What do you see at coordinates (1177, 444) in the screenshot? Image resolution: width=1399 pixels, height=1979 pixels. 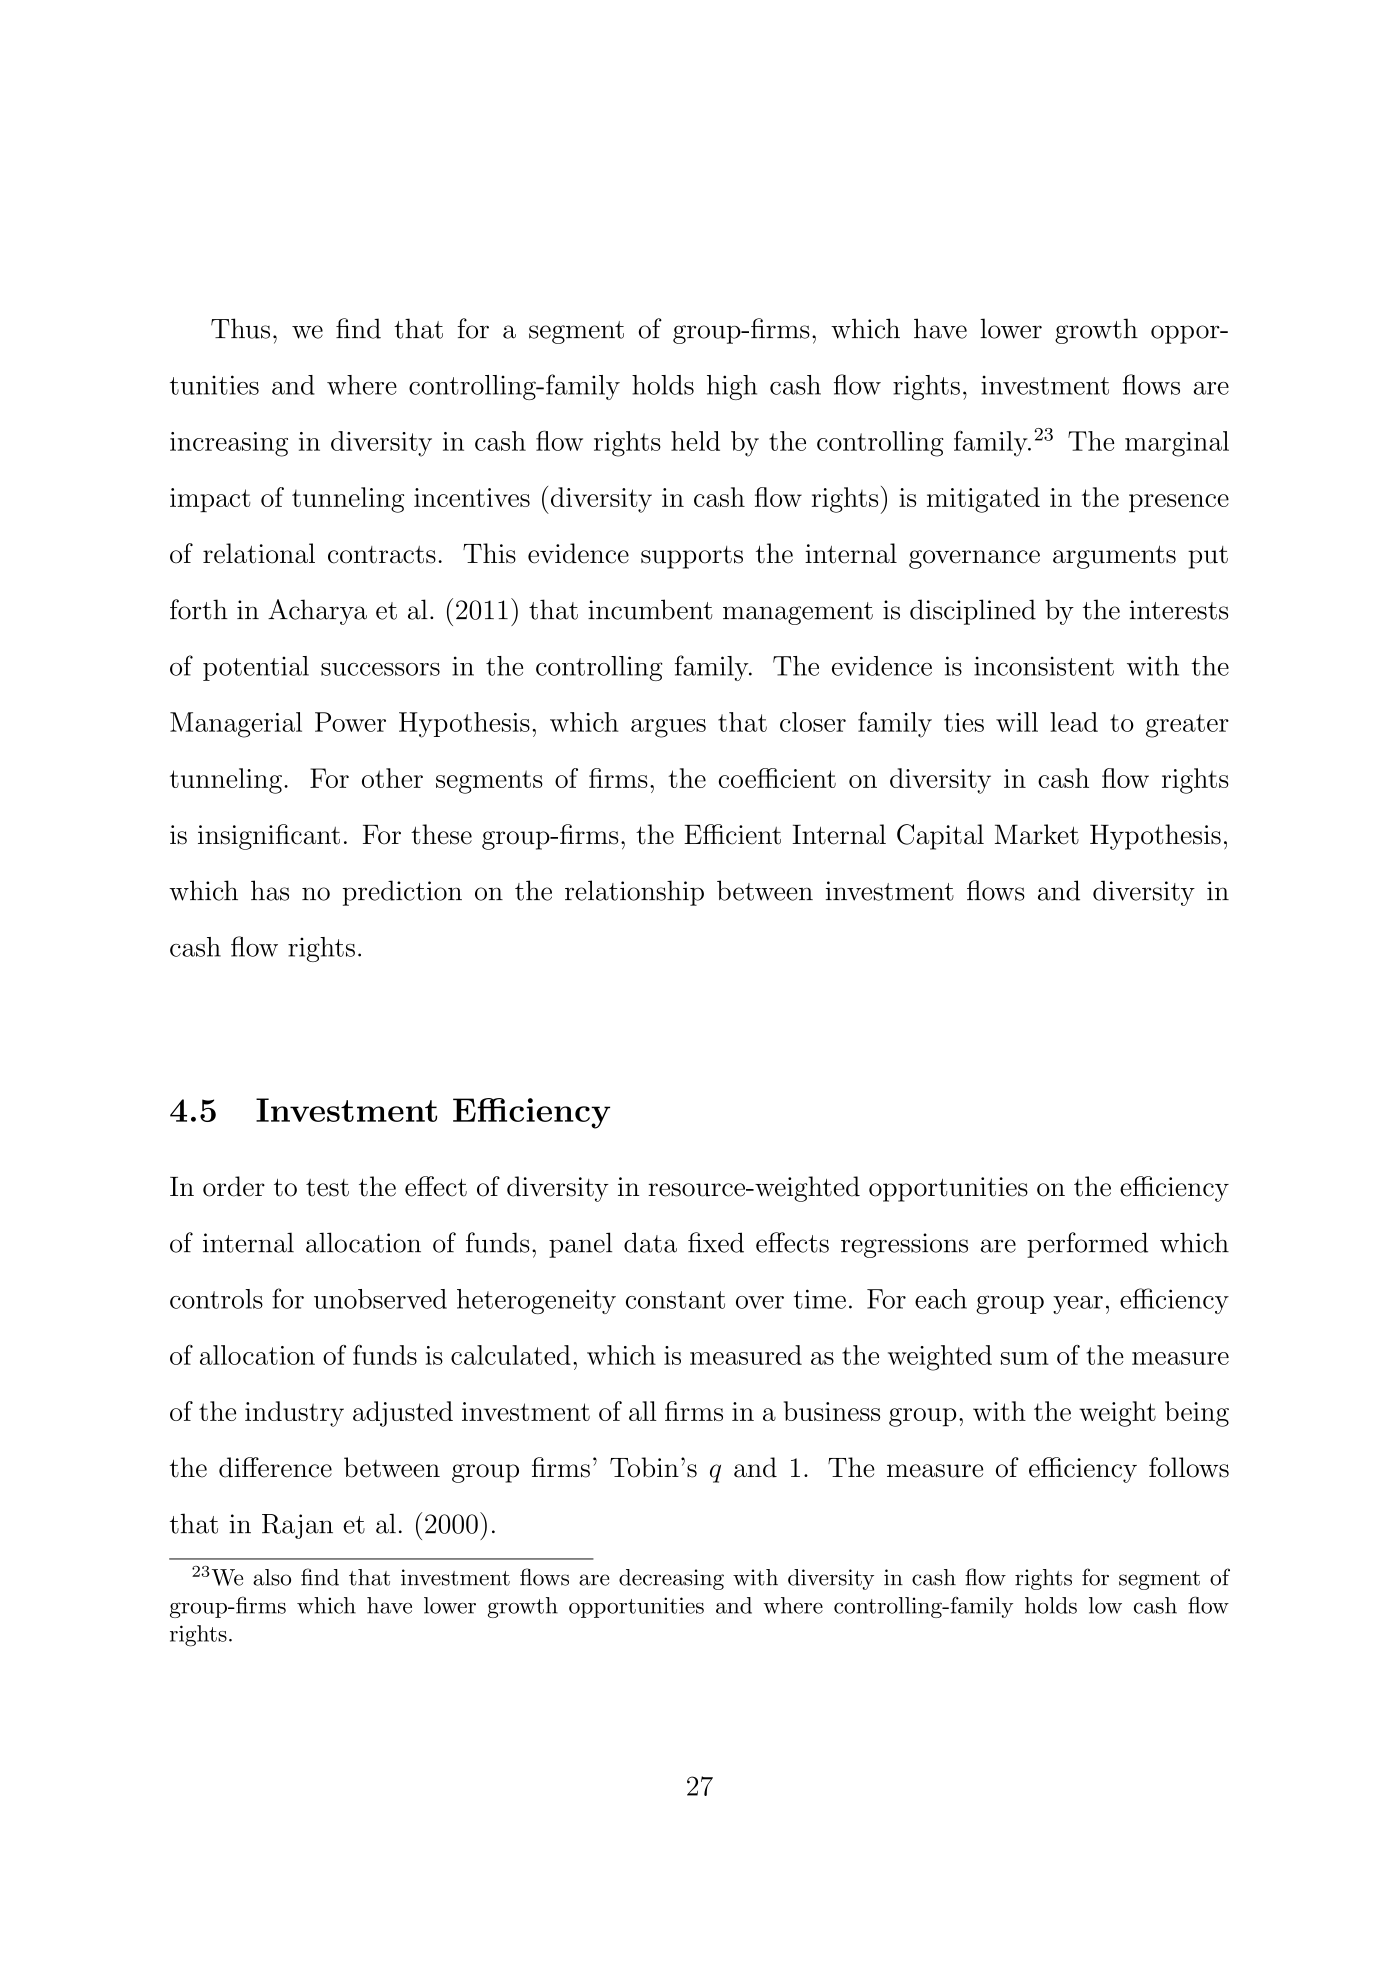 I see `marginal` at bounding box center [1177, 444].
